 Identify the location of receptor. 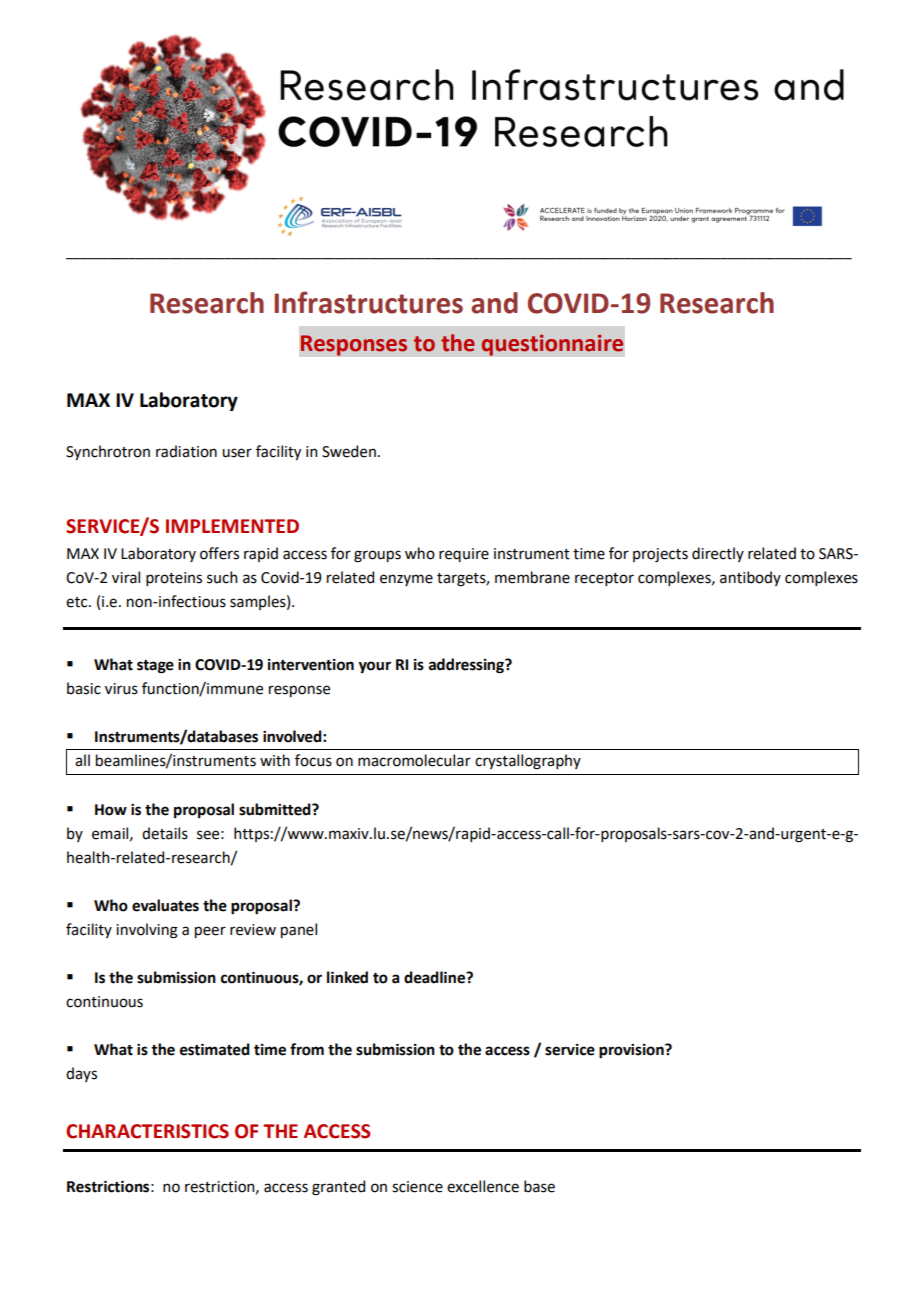
(604, 579).
